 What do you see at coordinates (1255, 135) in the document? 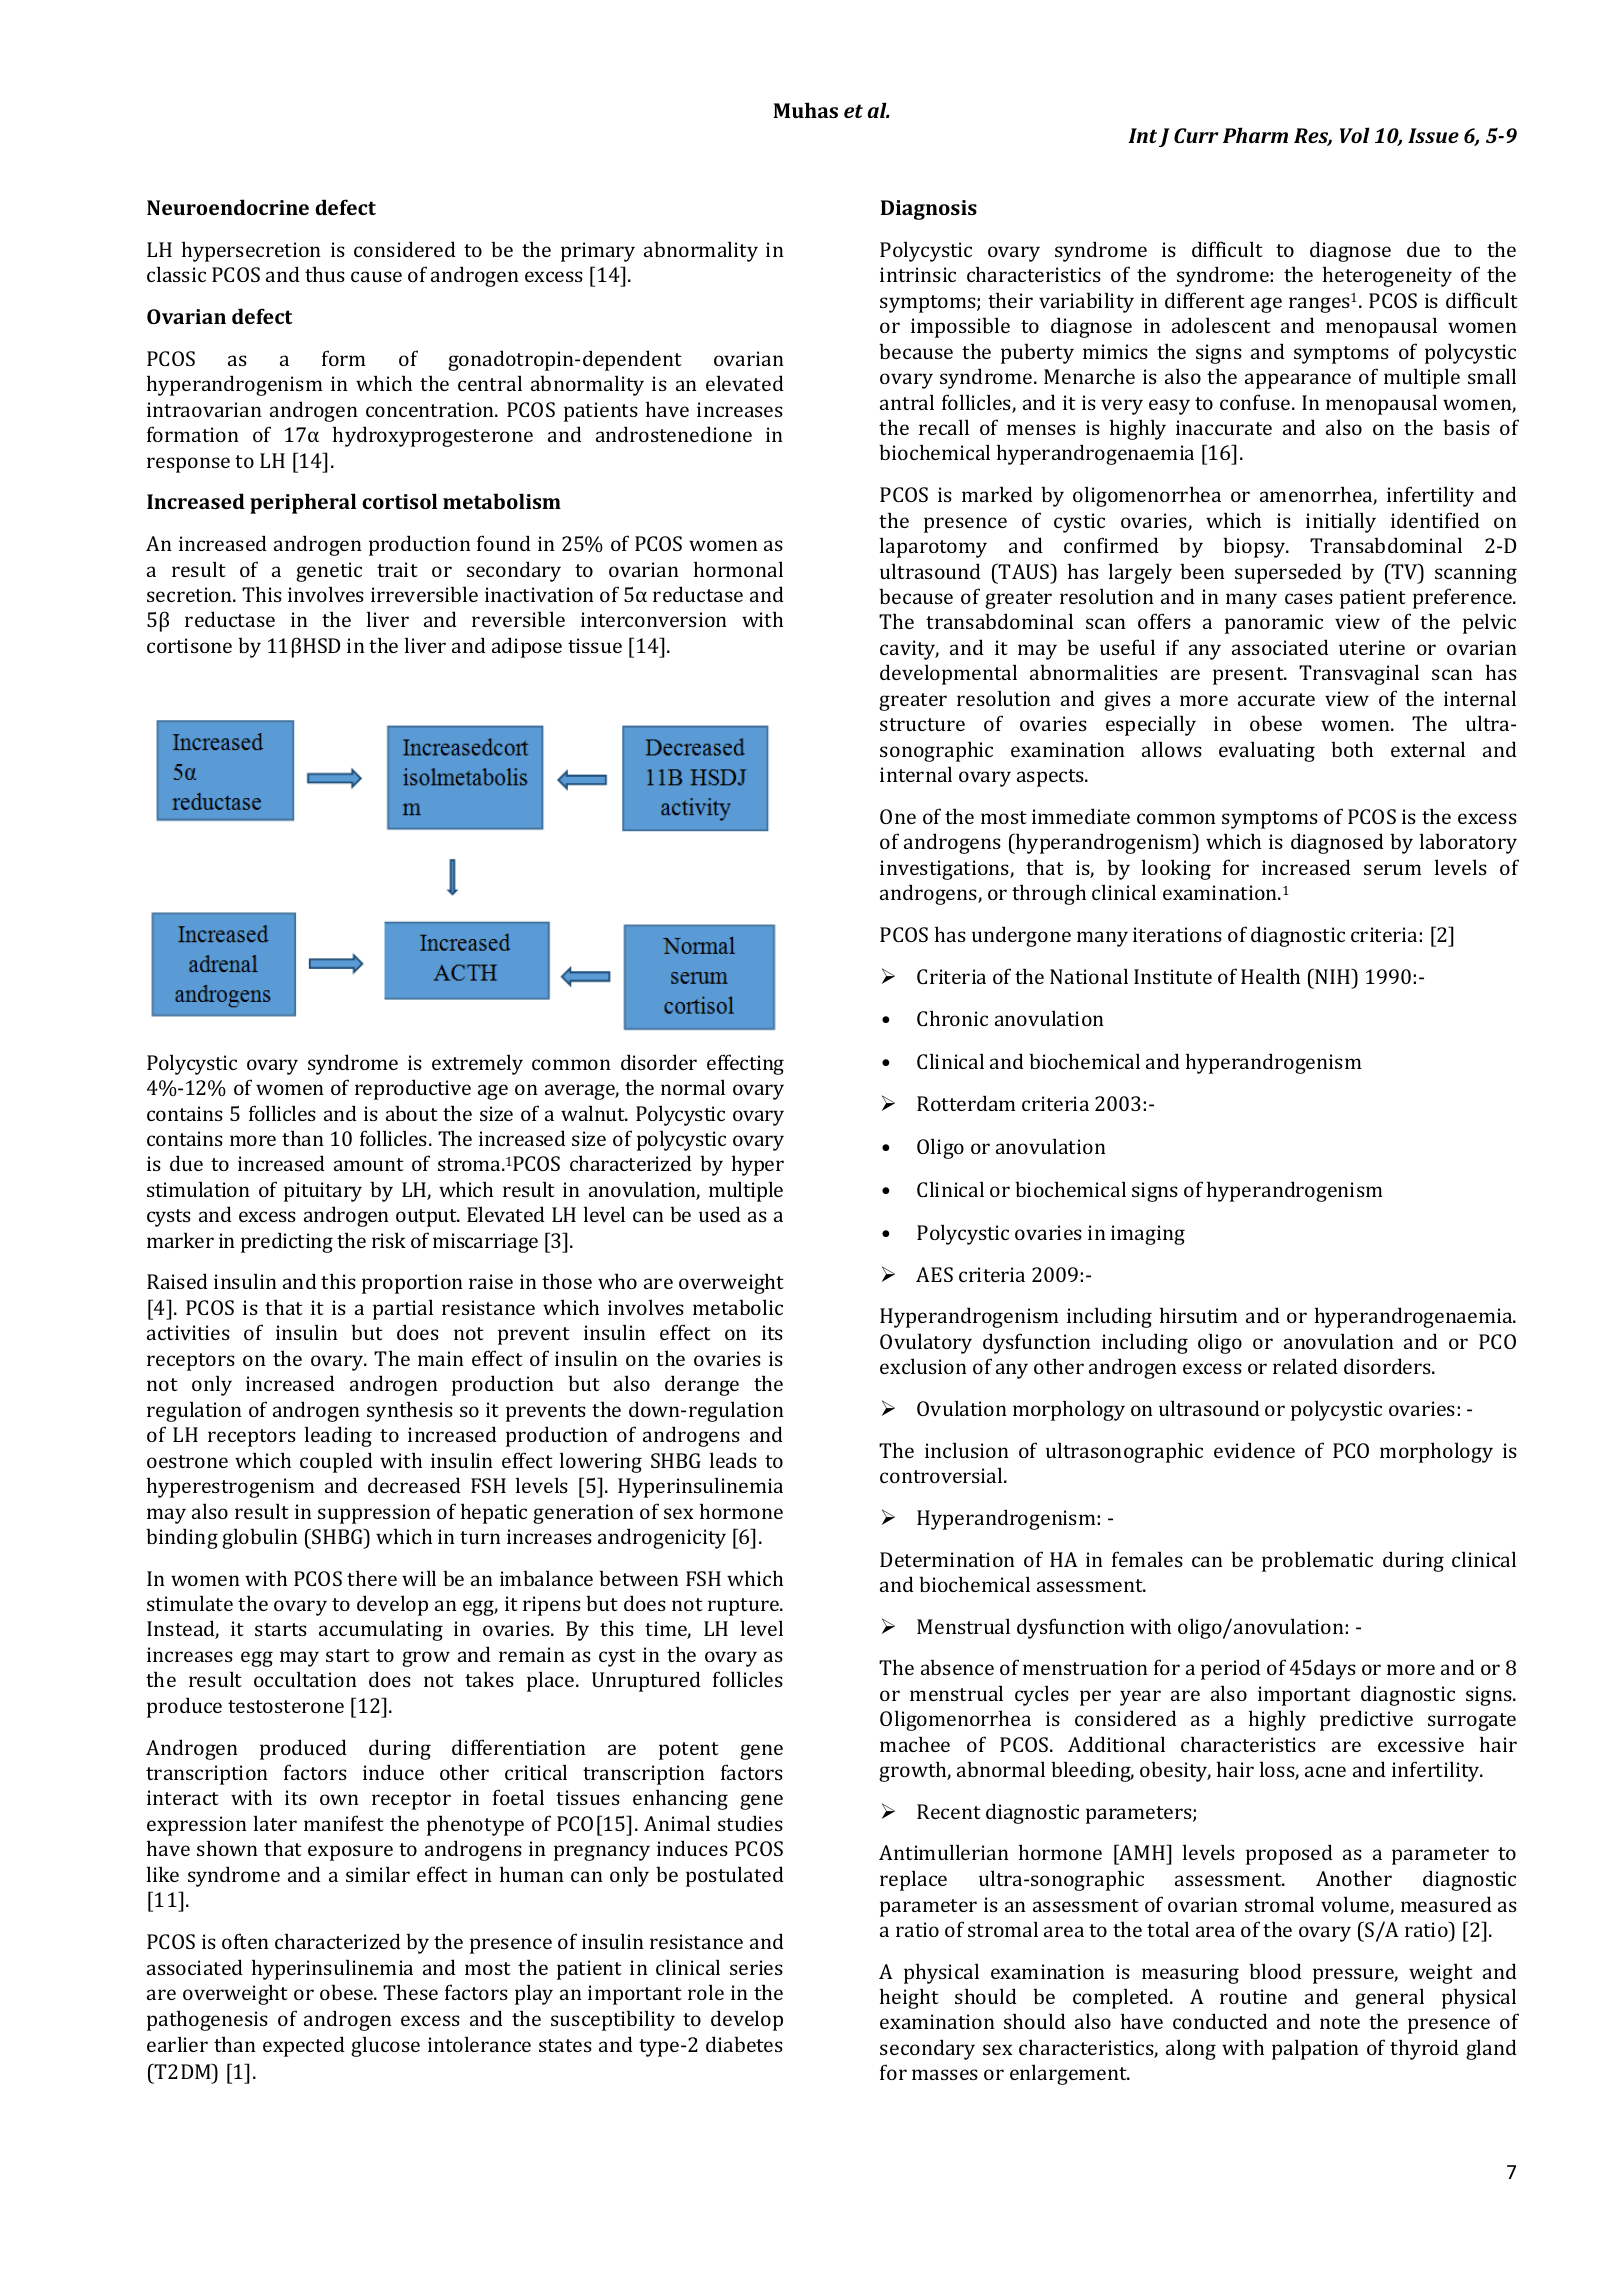
I see `Pharm` at bounding box center [1255, 135].
